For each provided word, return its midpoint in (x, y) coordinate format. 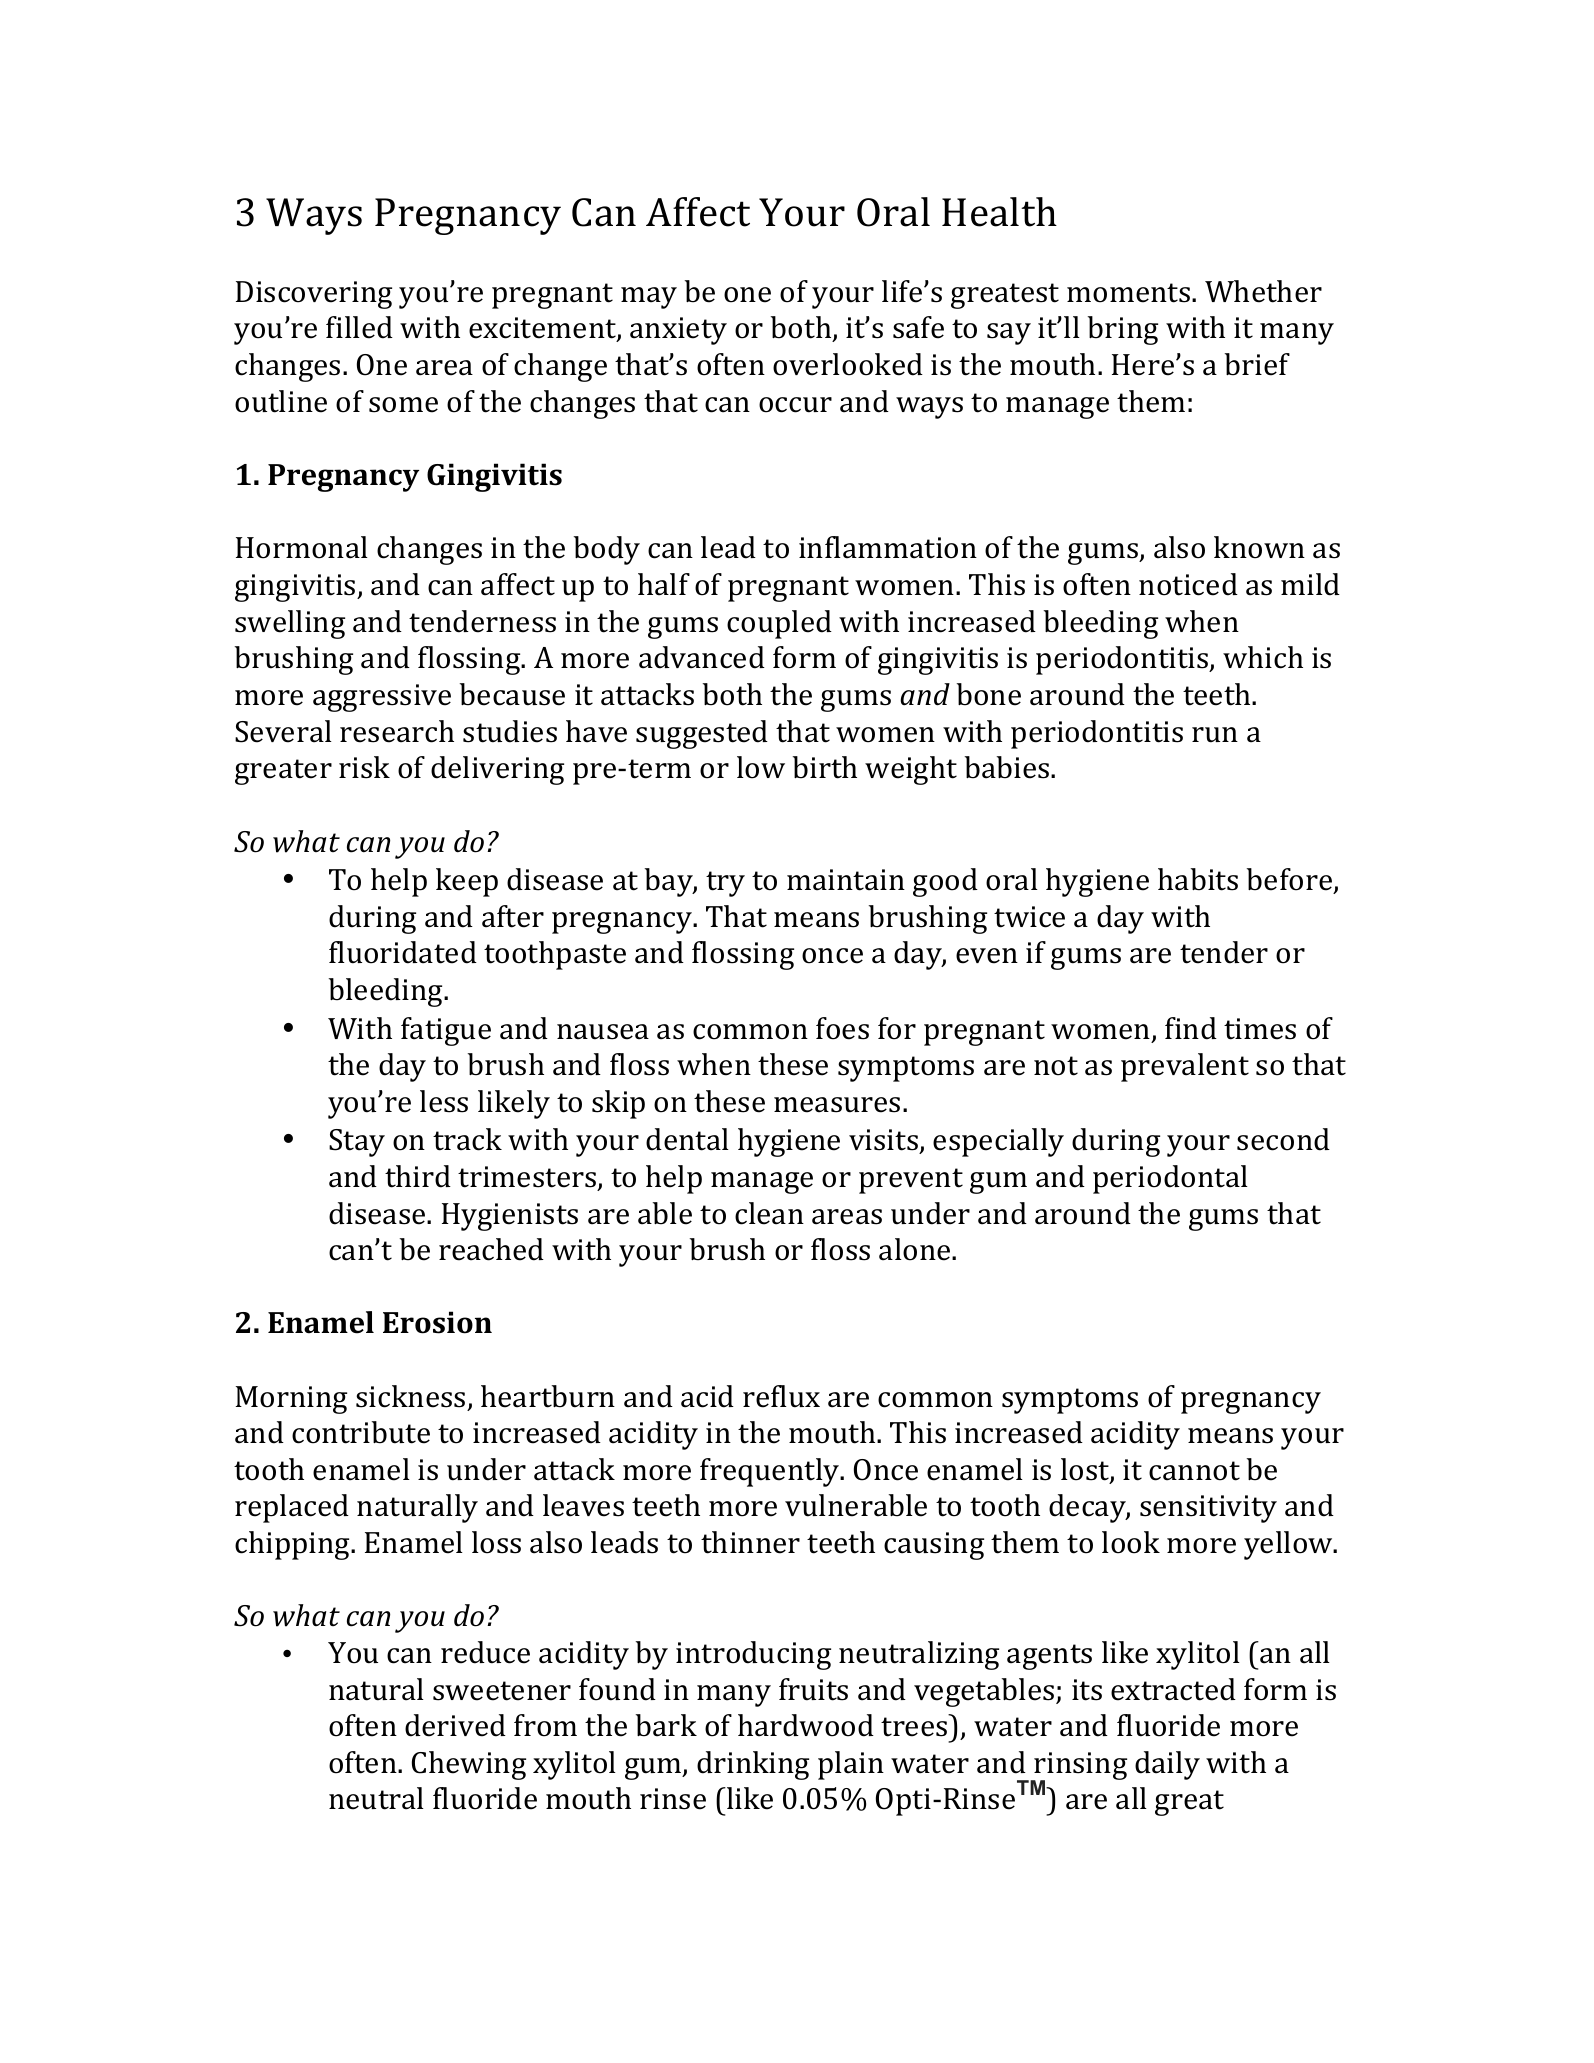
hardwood (806, 1725)
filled (359, 327)
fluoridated (403, 952)
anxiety (678, 331)
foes (842, 1028)
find (1191, 1028)
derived (455, 1725)
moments (1130, 293)
